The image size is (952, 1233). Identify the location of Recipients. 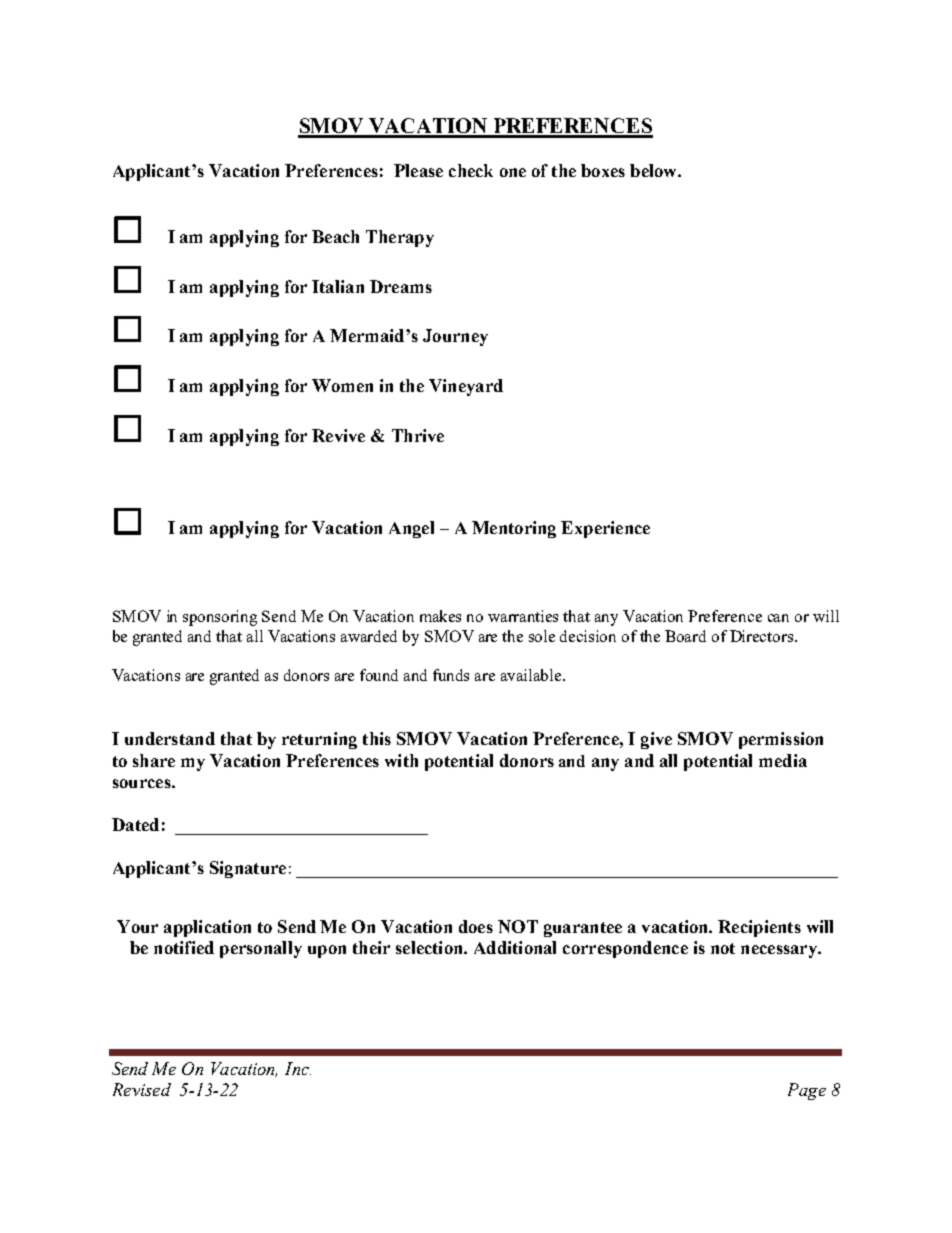
(759, 928).
